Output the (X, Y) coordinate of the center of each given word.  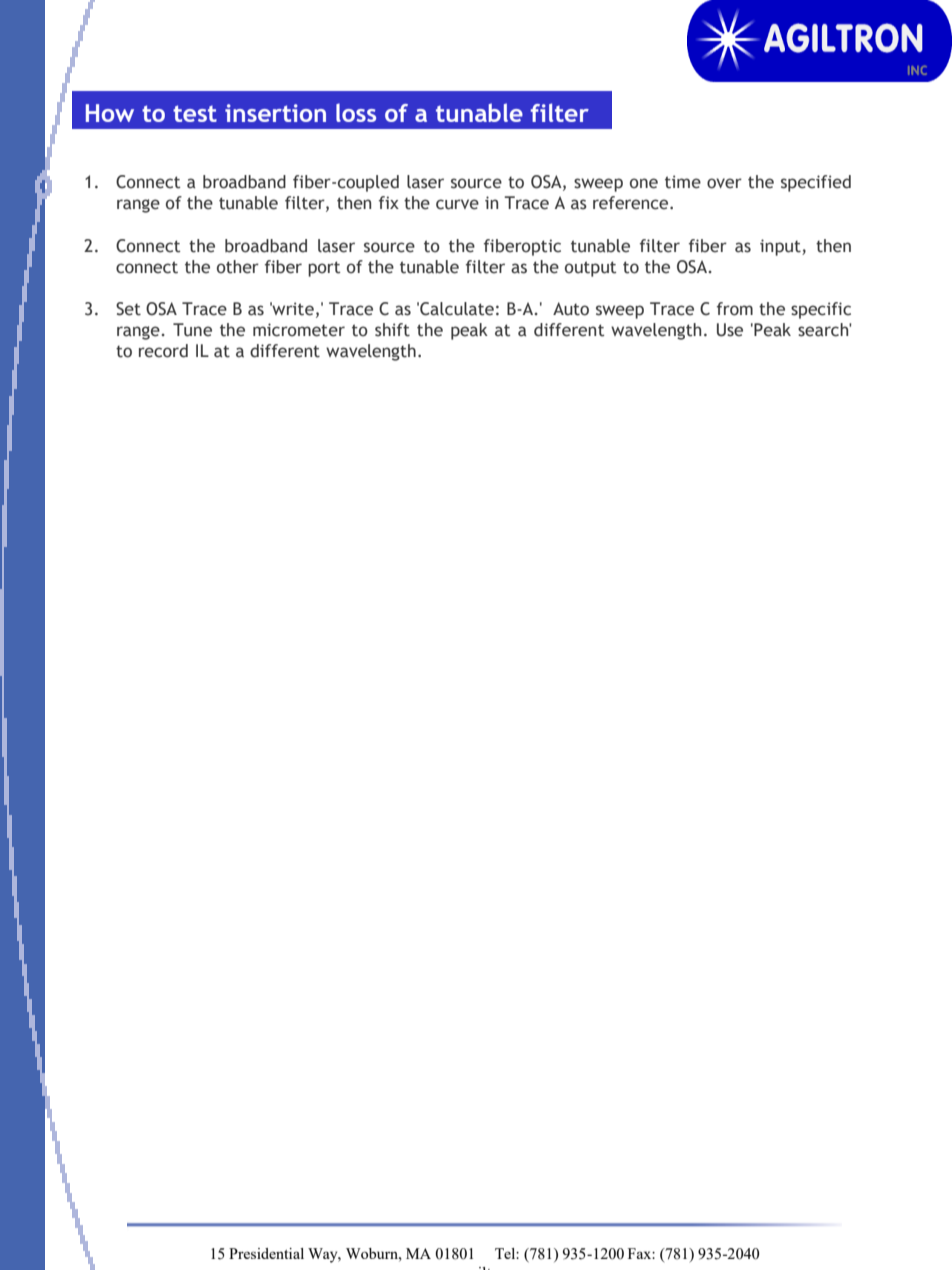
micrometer (299, 330)
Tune (192, 330)
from (735, 309)
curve (457, 204)
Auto (571, 309)
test (195, 113)
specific (821, 310)
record (163, 351)
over (724, 183)
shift (392, 330)
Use (730, 330)
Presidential (266, 1253)
